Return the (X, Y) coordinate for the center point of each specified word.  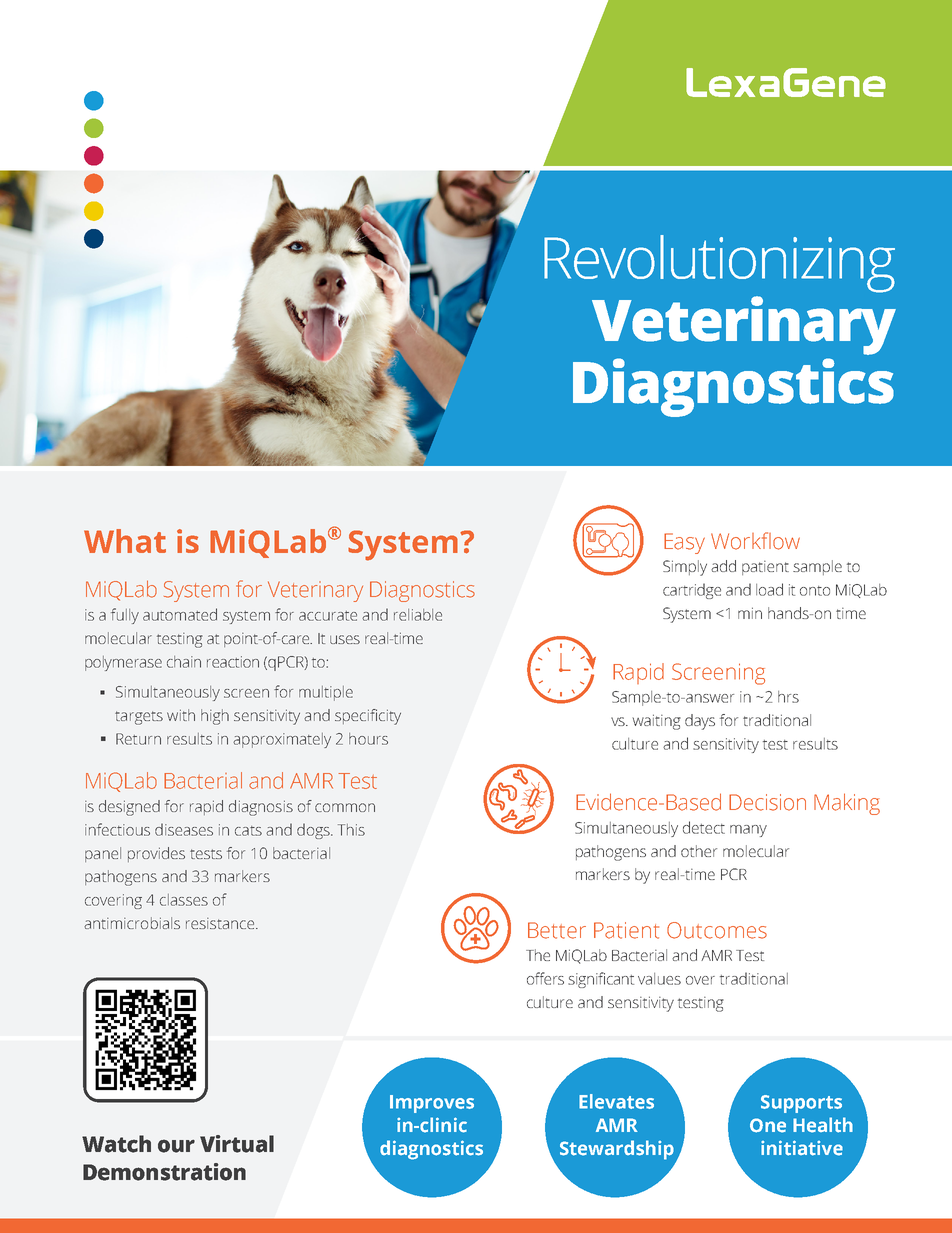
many (748, 831)
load (769, 589)
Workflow (755, 541)
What (125, 541)
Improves (432, 1104)
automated (180, 614)
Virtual (237, 1144)
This (351, 830)
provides (156, 854)
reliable (418, 615)
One (768, 1125)
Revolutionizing (719, 264)
